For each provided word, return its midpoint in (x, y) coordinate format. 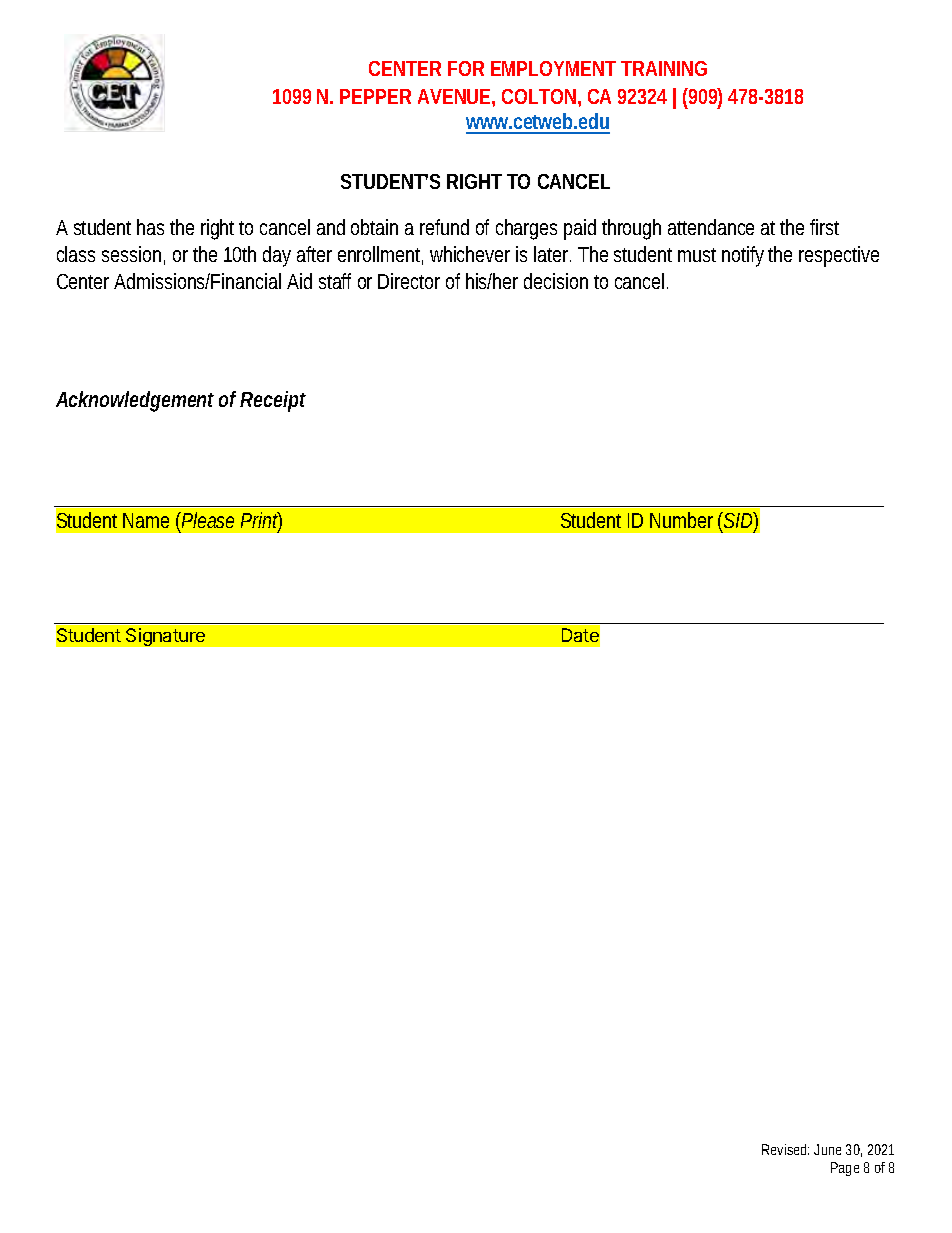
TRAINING (664, 68)
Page (845, 1169)
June (827, 1149)
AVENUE (455, 96)
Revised (785, 1149)
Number (681, 520)
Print (261, 521)
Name (146, 520)
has (150, 227)
